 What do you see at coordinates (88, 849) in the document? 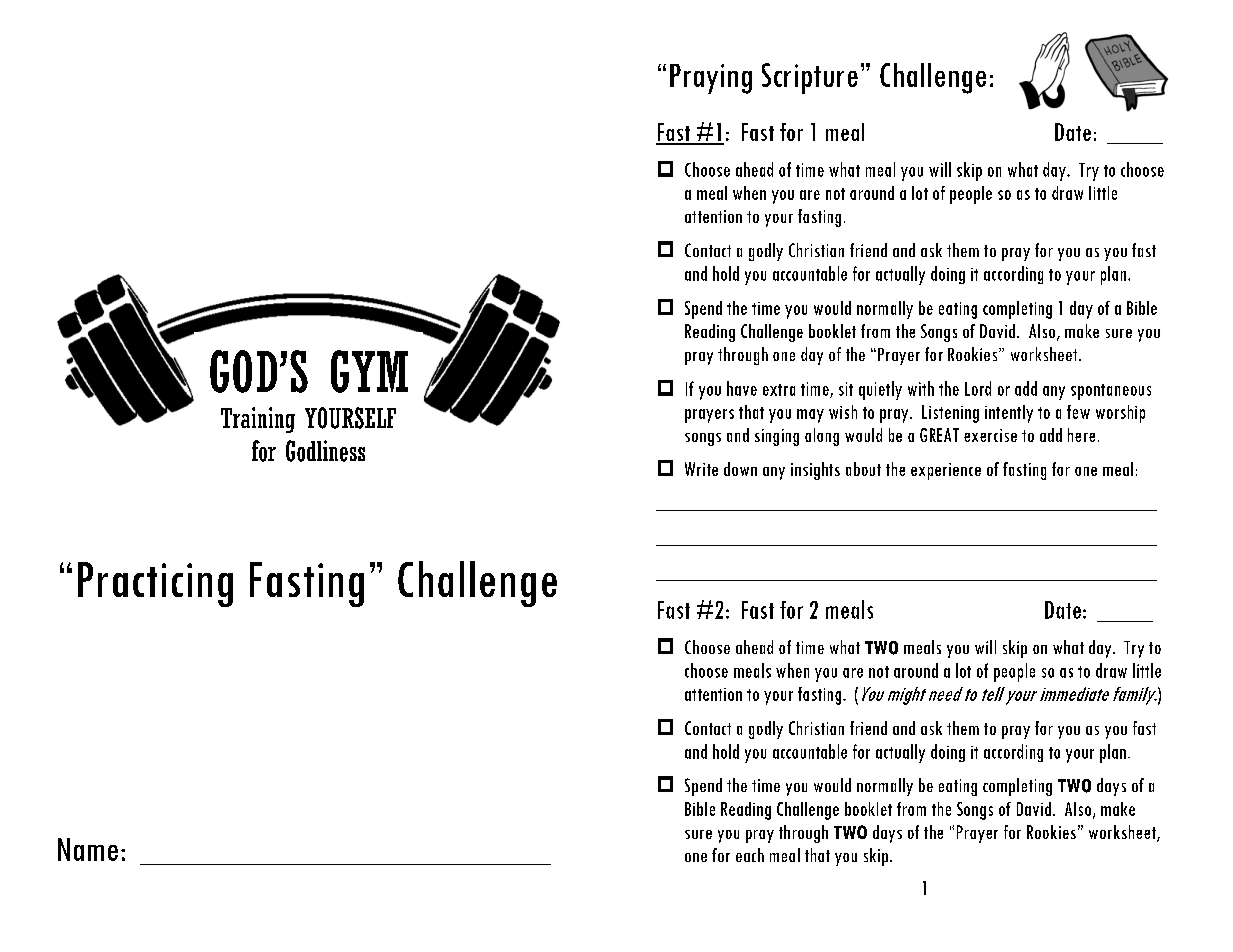
I see `Name` at bounding box center [88, 849].
